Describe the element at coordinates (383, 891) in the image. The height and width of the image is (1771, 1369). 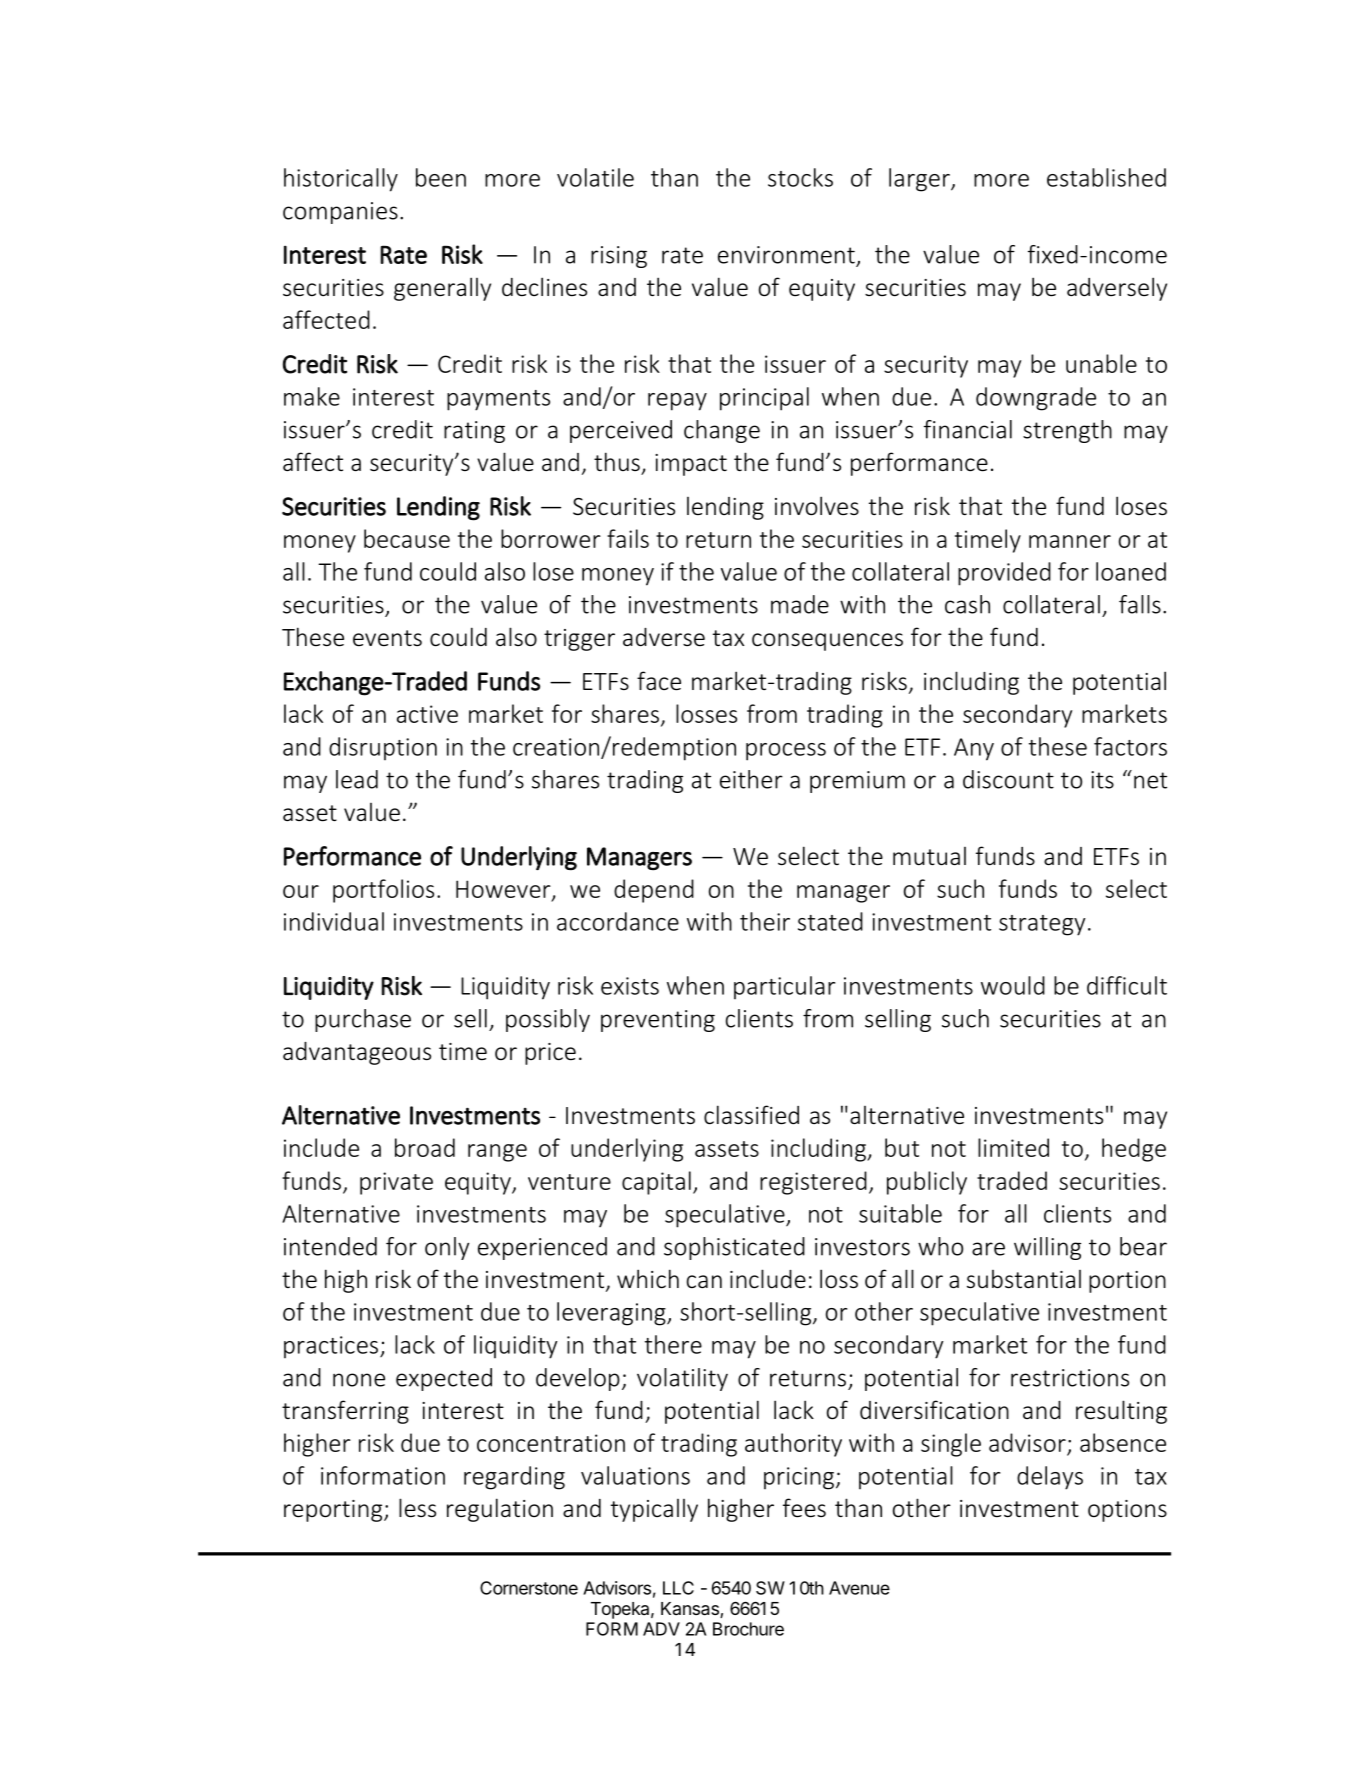
I see `portfolios` at that location.
